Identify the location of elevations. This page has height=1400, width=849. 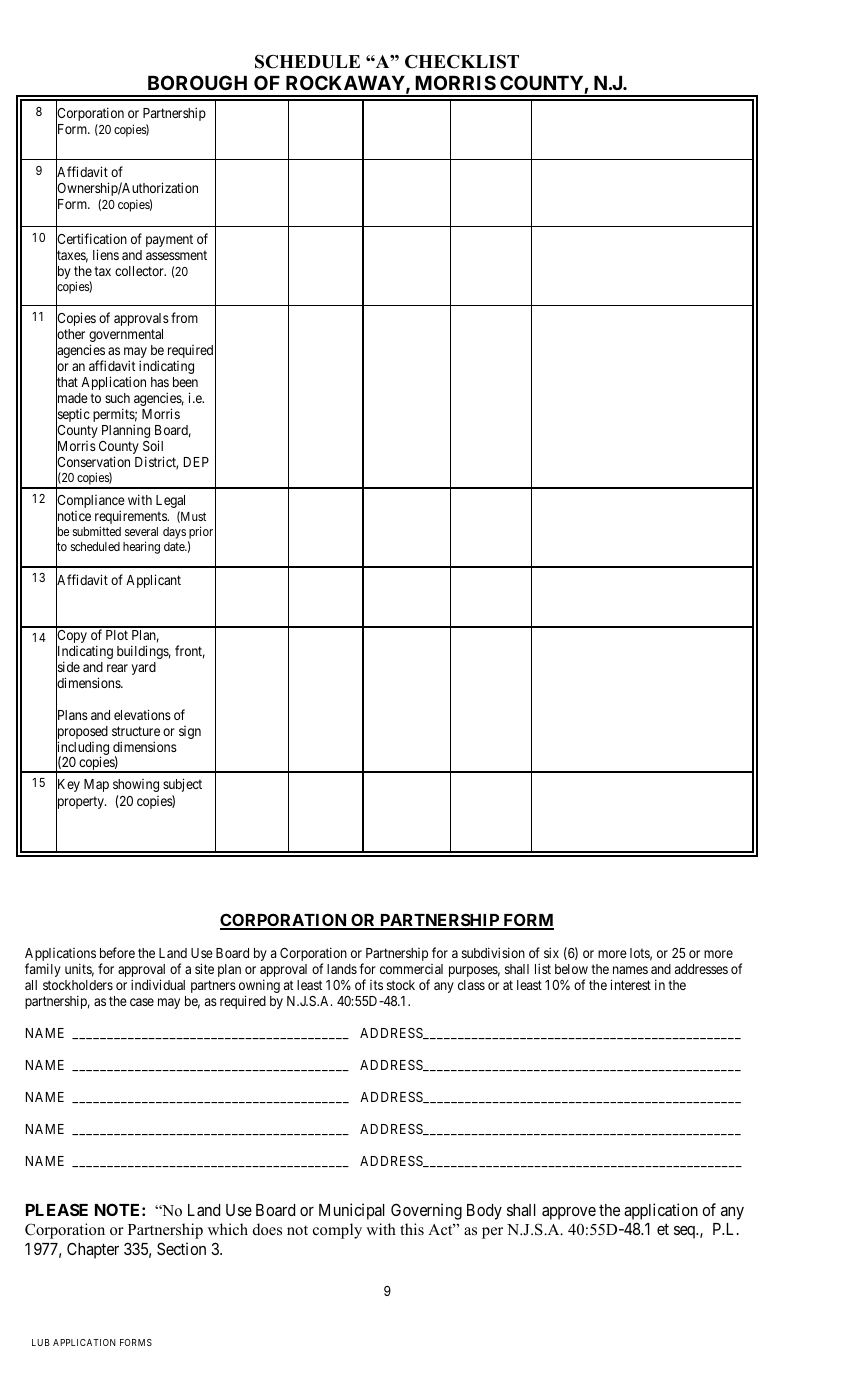
(142, 714).
